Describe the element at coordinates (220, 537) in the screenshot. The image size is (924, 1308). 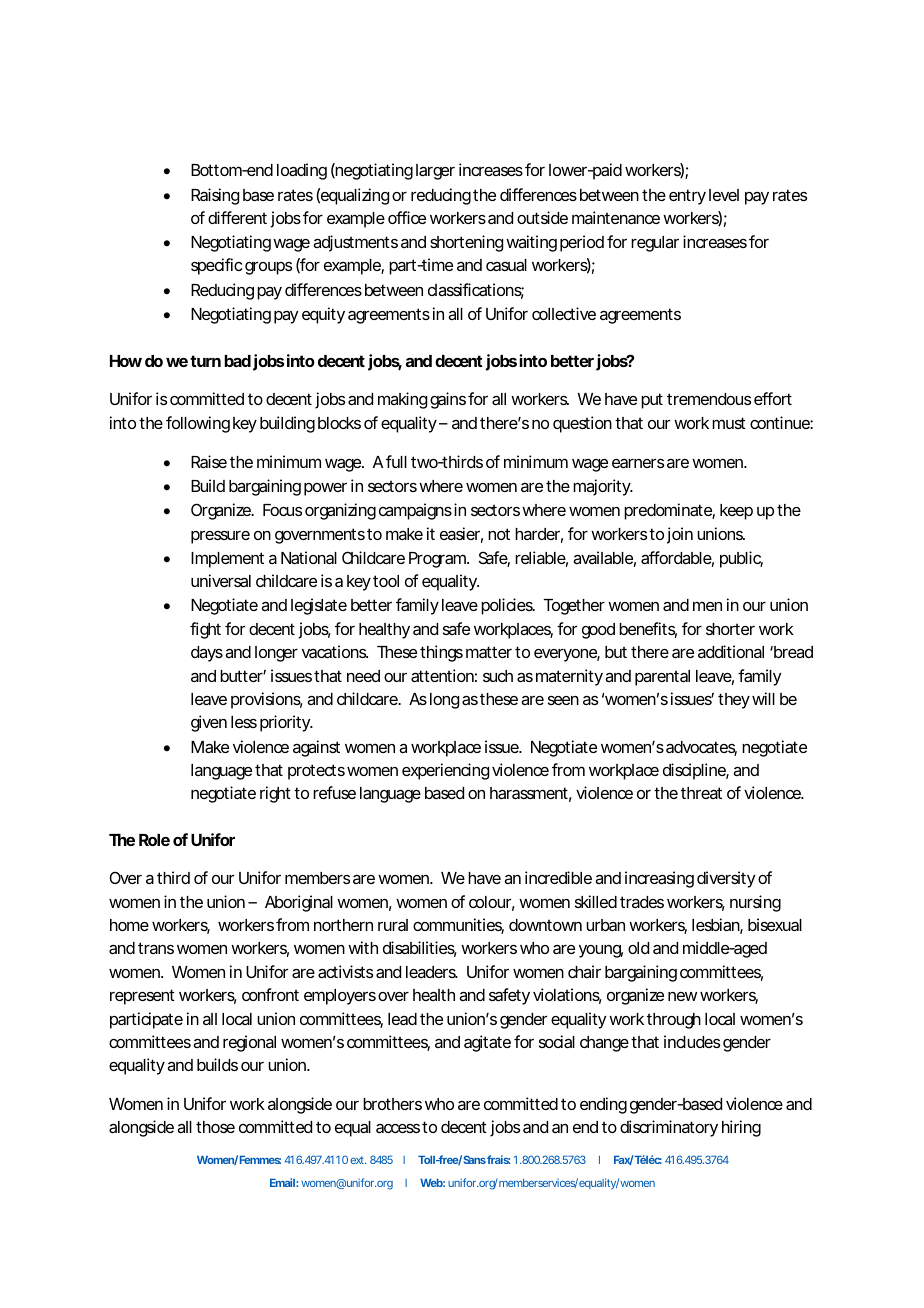
I see `pressure` at that location.
